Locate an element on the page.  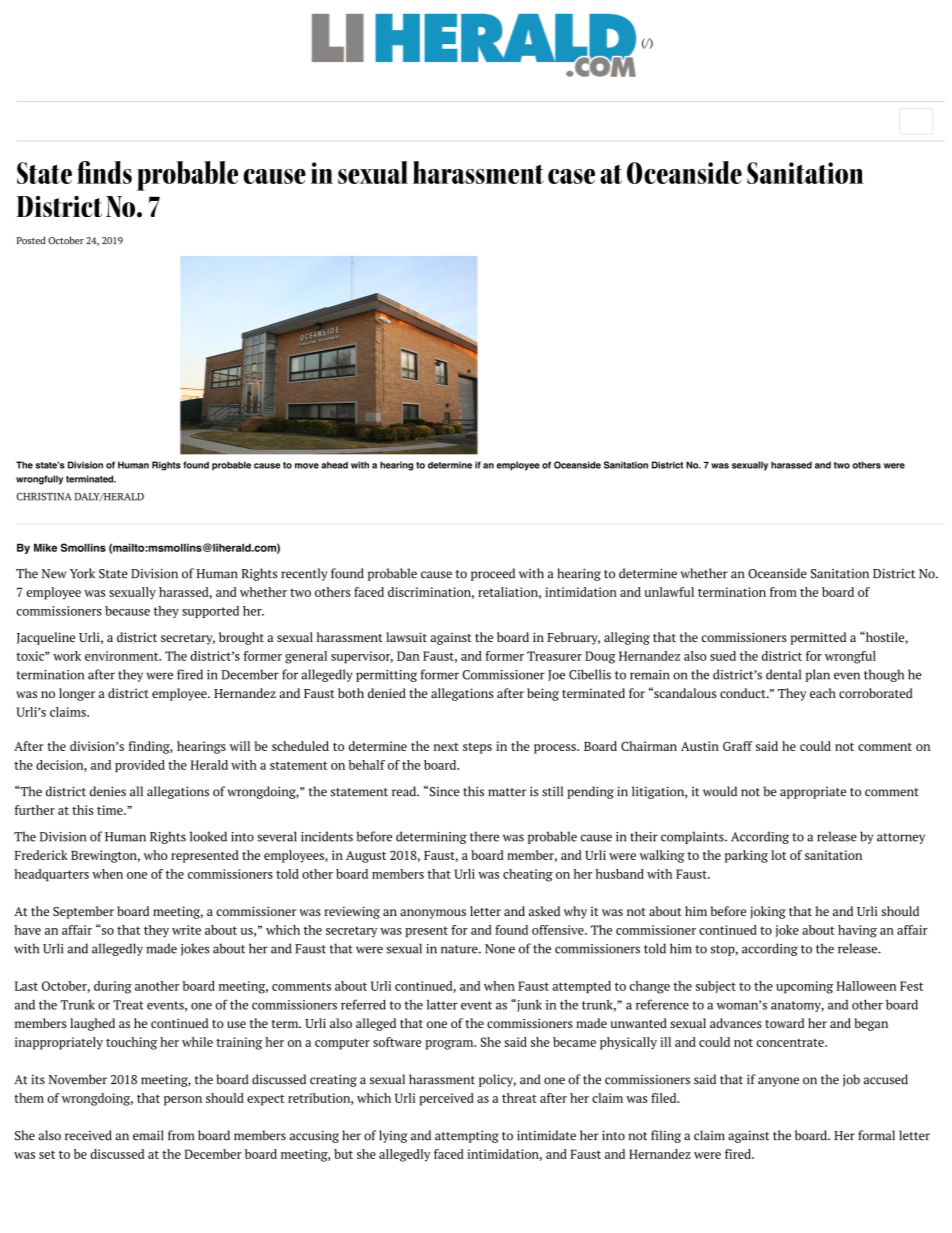
Dan is located at coordinates (408, 656).
